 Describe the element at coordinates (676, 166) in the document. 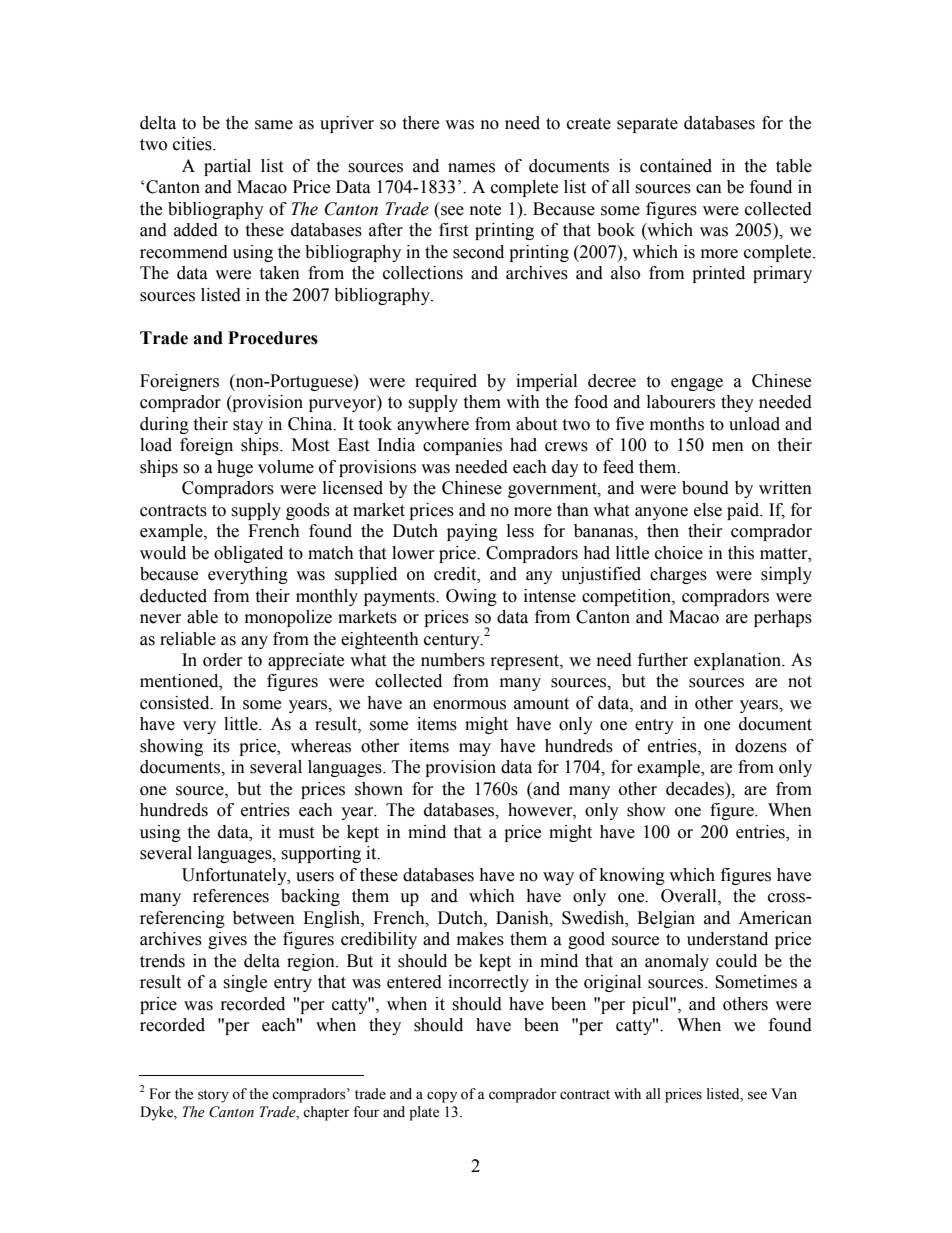

I see `contained` at that location.
